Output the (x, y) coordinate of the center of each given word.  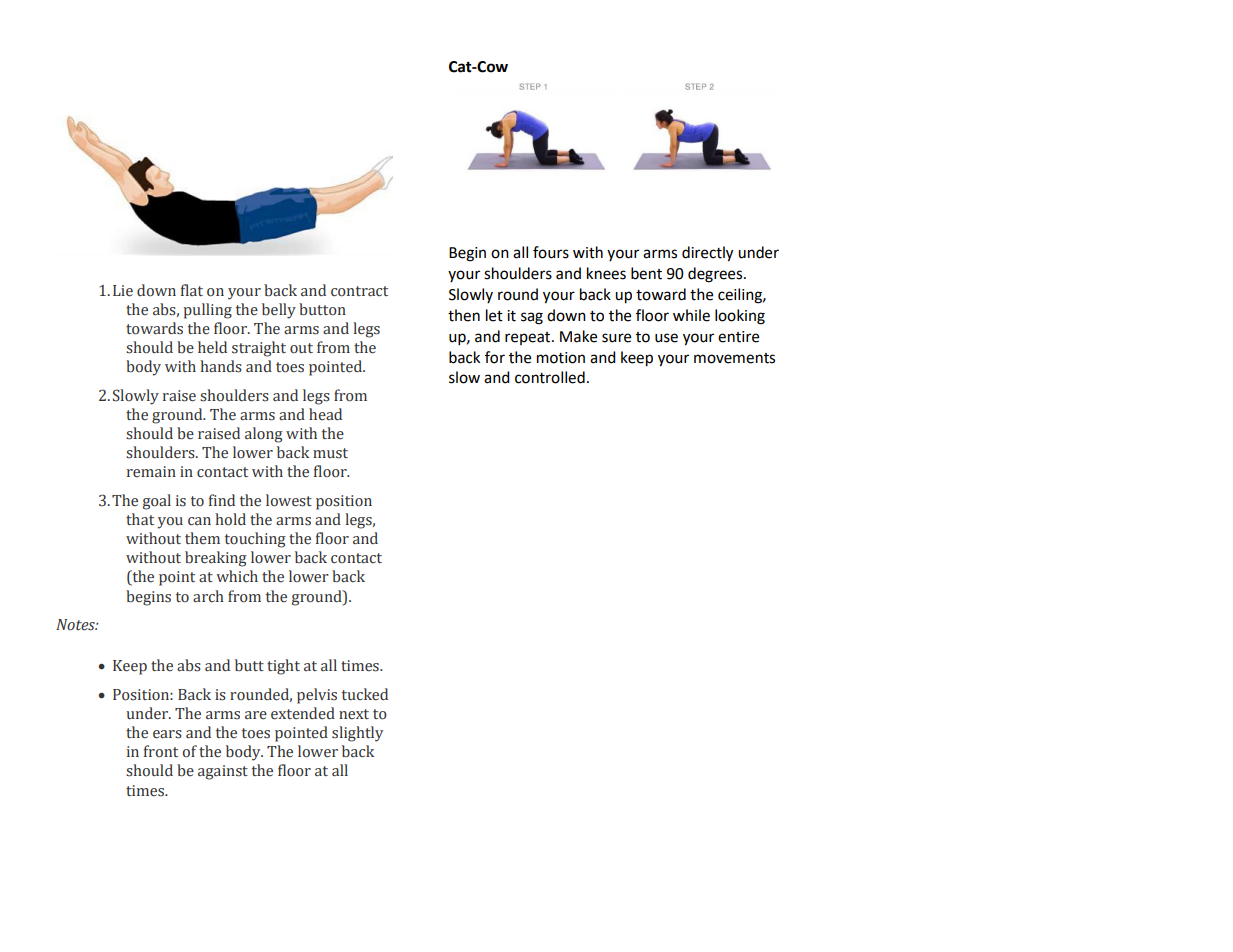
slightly (357, 734)
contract (359, 291)
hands (221, 366)
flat (192, 290)
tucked (365, 694)
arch (208, 596)
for (495, 357)
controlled (550, 377)
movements (734, 358)
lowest (289, 500)
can (199, 521)
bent (646, 273)
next (354, 714)
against (223, 772)
